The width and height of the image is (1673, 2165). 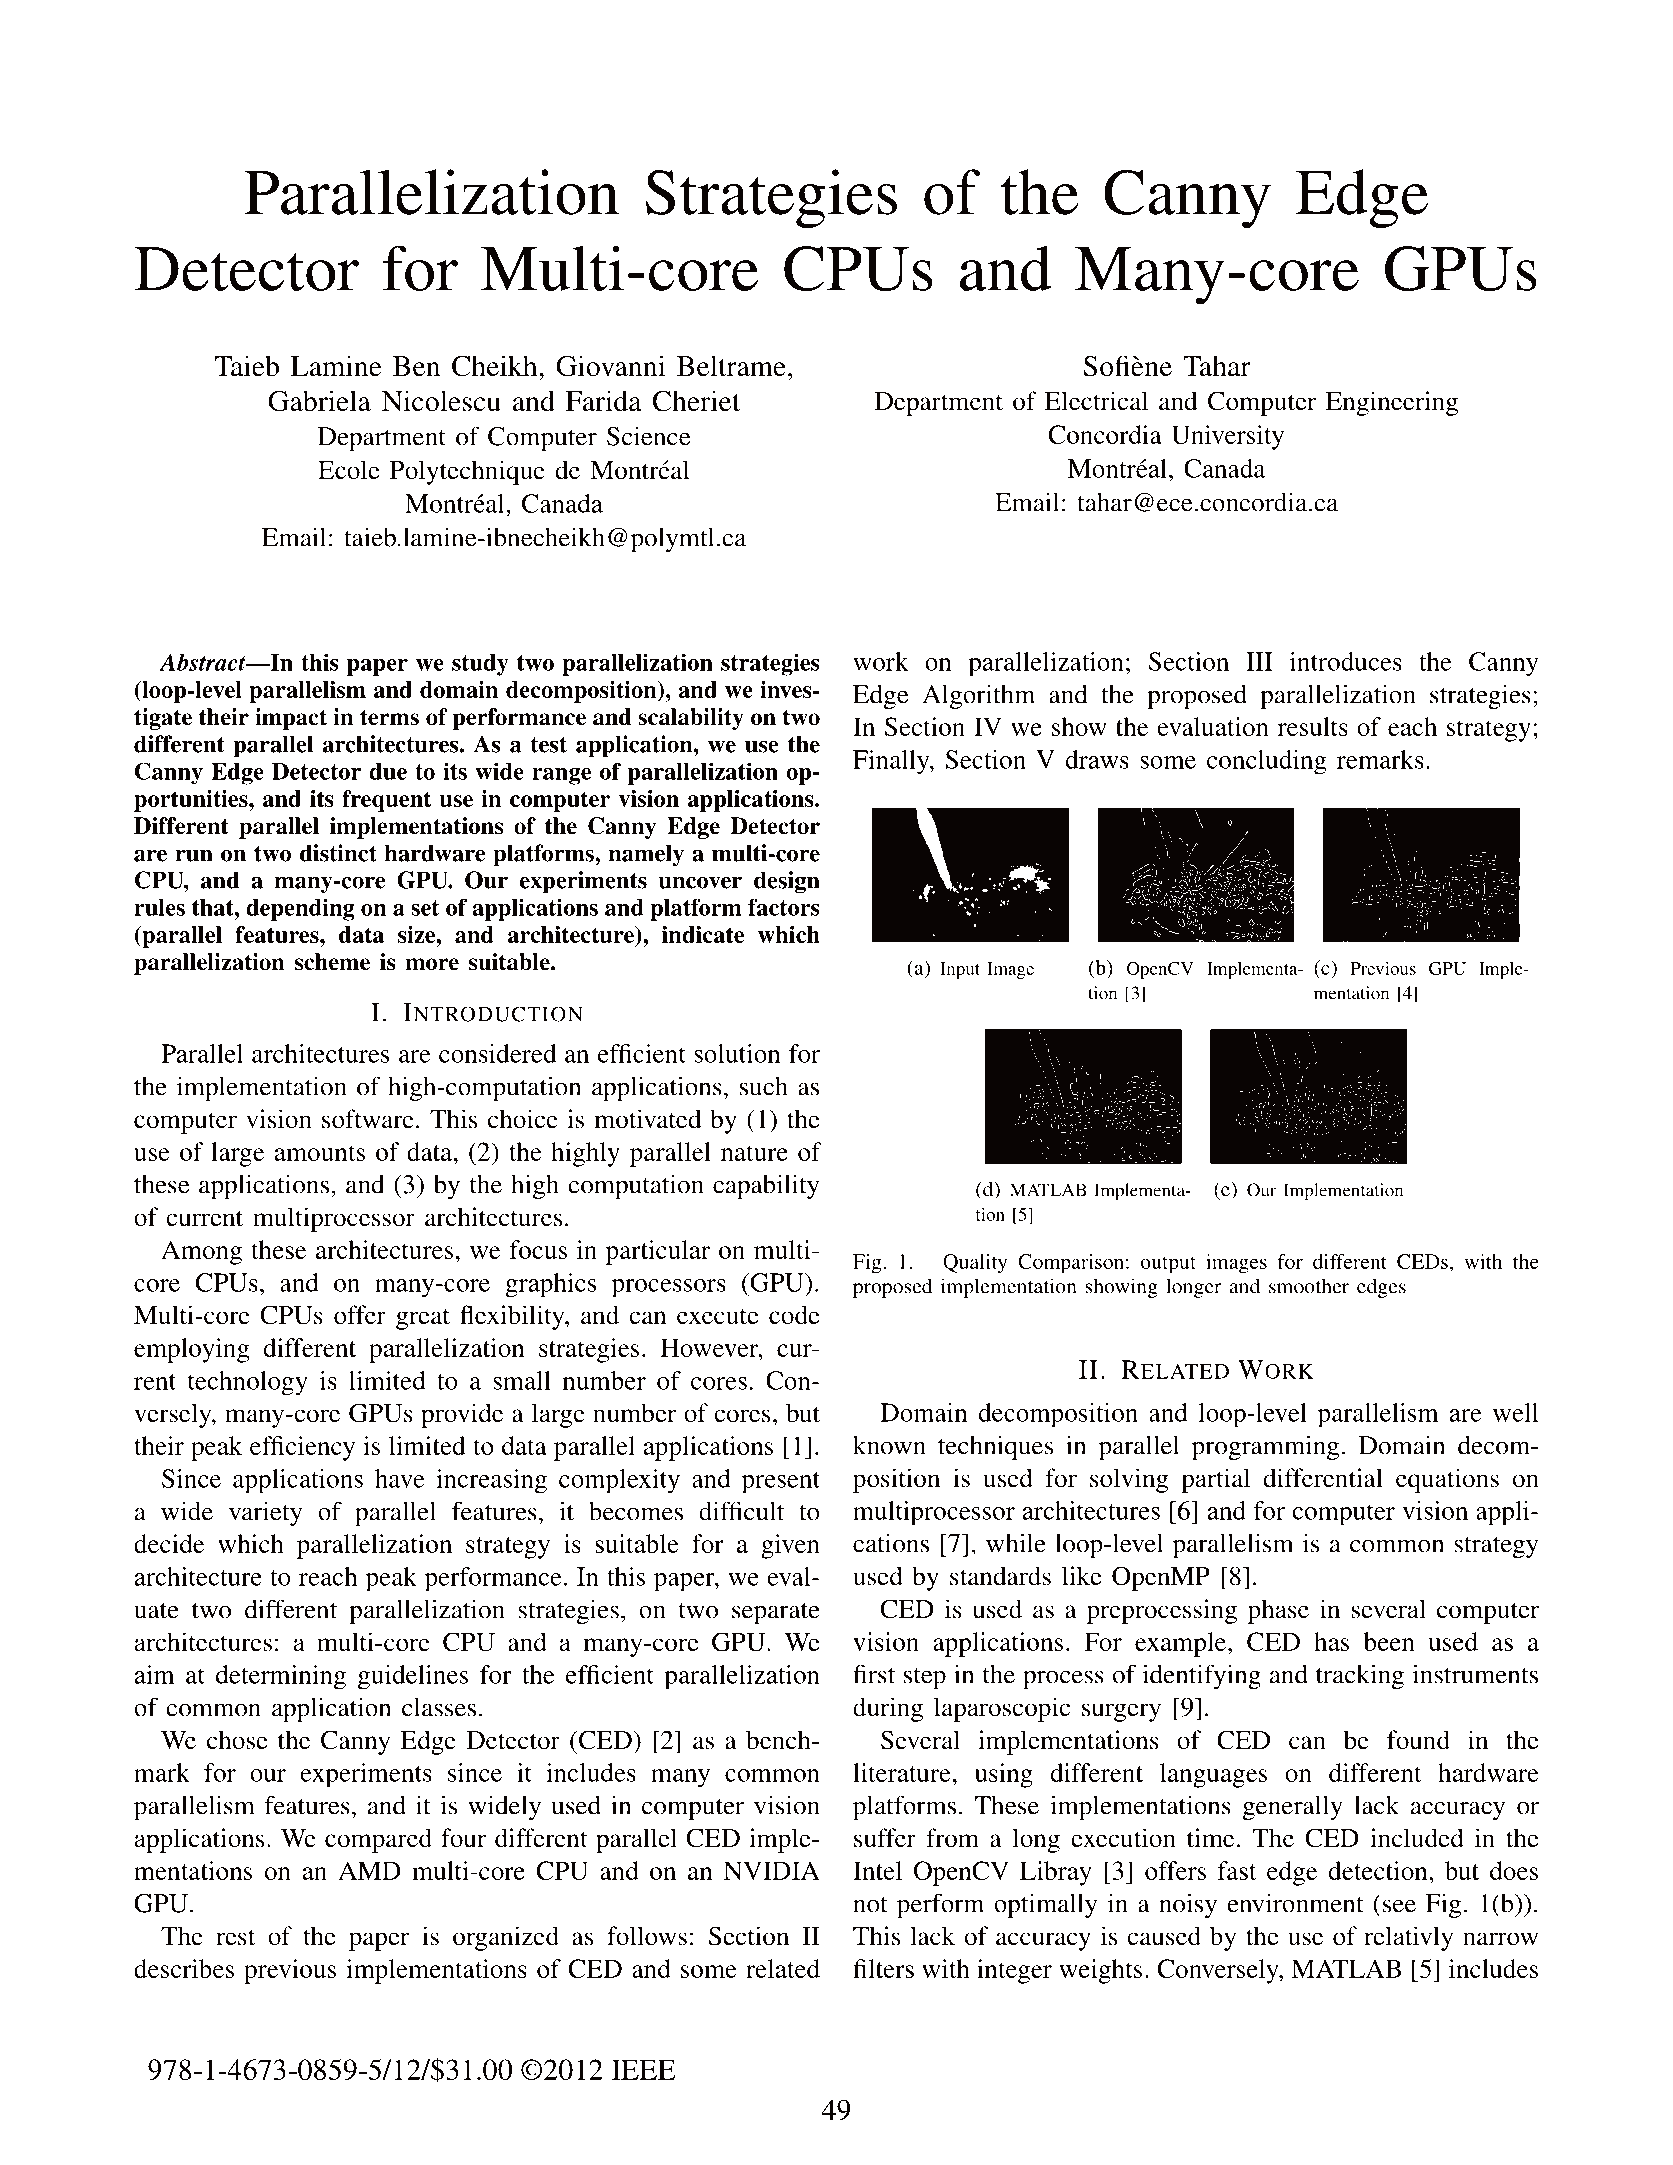 What do you see at coordinates (1392, 403) in the image?
I see `Engineering` at bounding box center [1392, 403].
